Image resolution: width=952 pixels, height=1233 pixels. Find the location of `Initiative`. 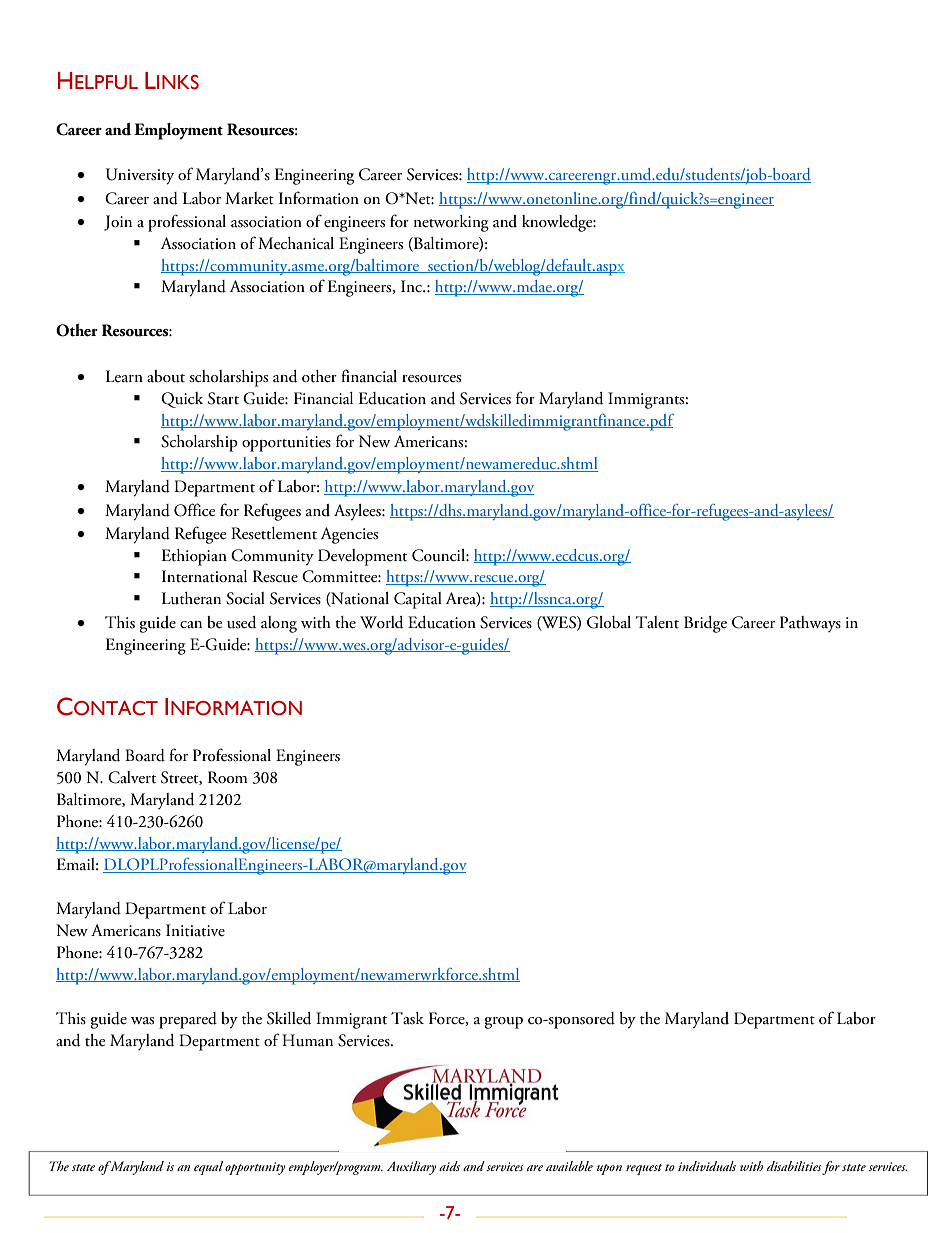

Initiative is located at coordinates (195, 930).
